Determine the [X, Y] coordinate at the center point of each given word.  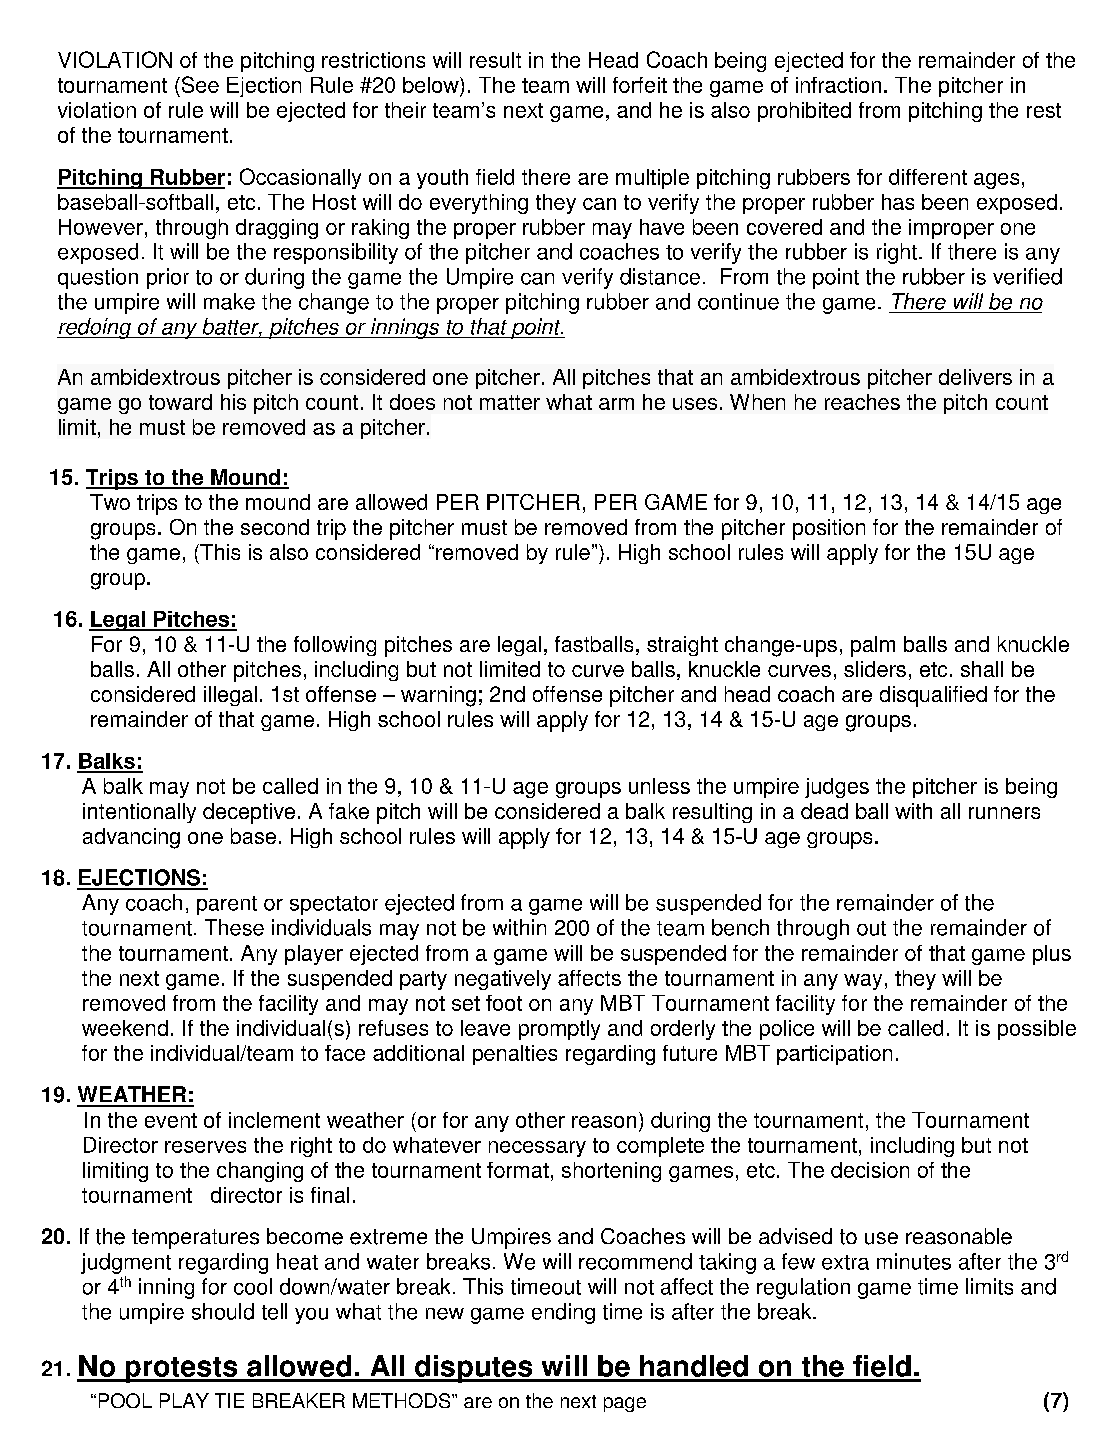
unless [659, 786]
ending [563, 1313]
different [928, 177]
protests [181, 1370]
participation [834, 1055]
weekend [125, 1028]
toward [180, 402]
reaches [862, 402]
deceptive [249, 813]
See [199, 84]
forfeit [640, 85]
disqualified [933, 696]
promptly [559, 1030]
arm [616, 404]
